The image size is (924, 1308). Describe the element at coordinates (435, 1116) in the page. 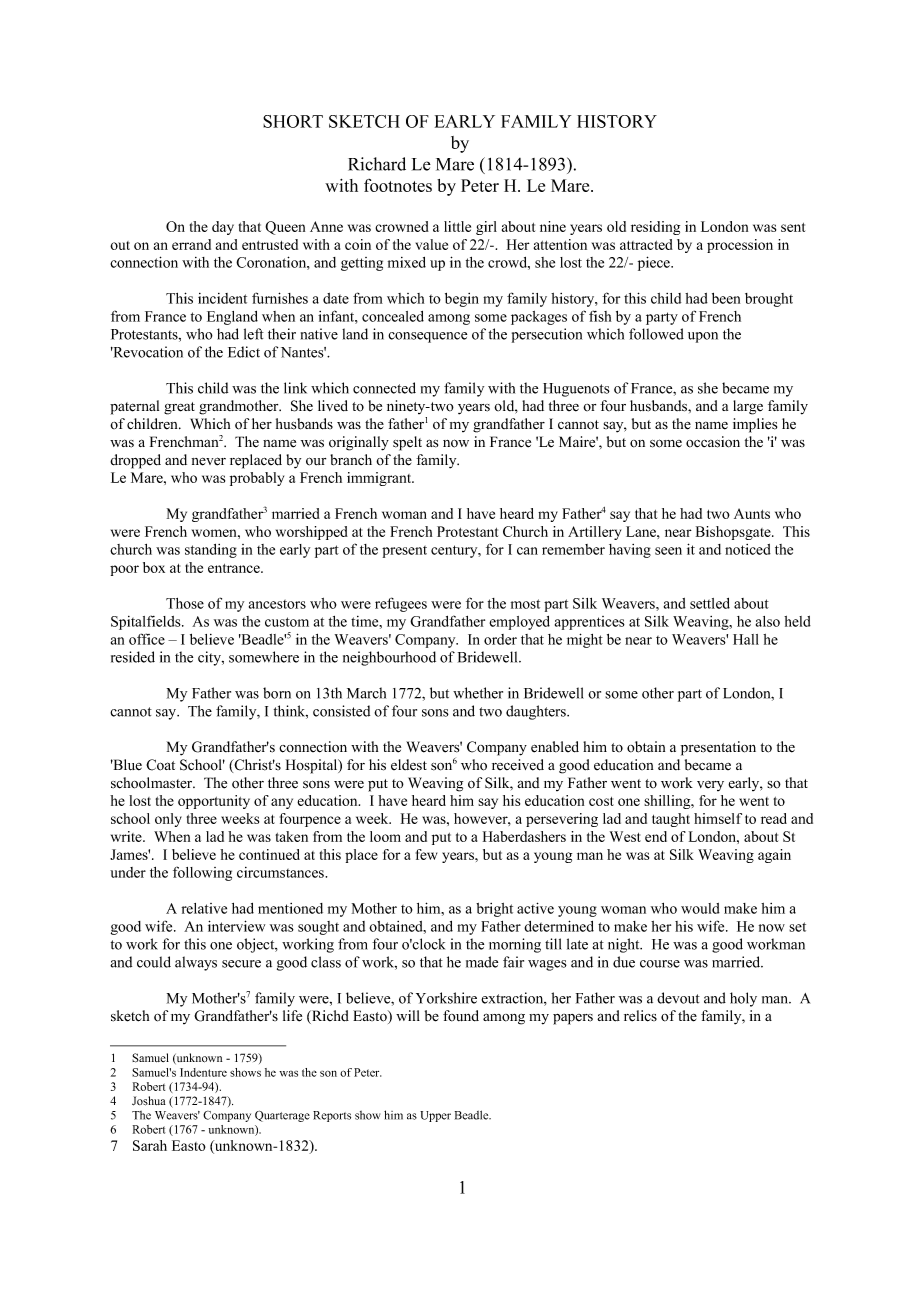

I see `Upper` at that location.
